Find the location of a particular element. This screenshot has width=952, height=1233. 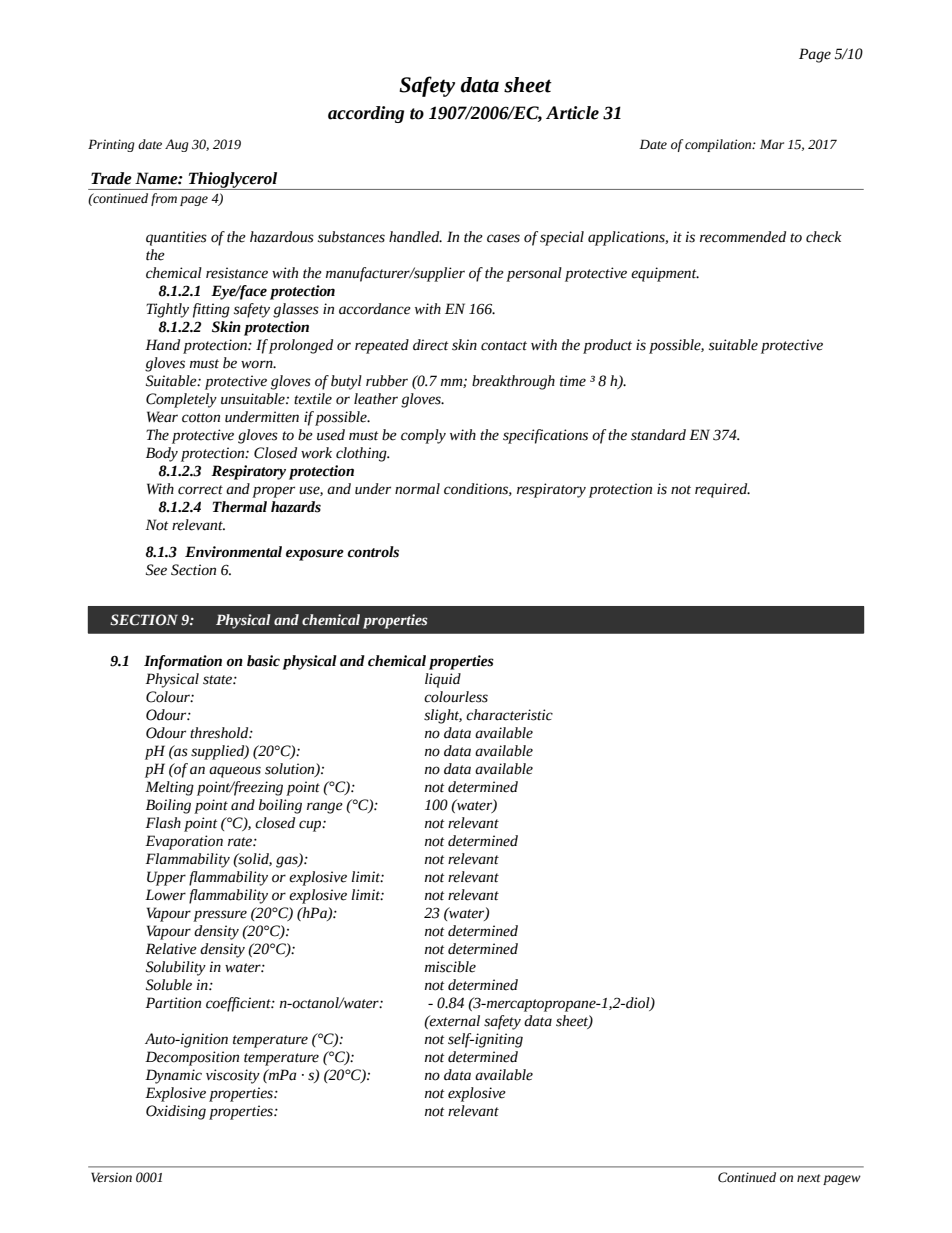

standard is located at coordinates (658, 435).
